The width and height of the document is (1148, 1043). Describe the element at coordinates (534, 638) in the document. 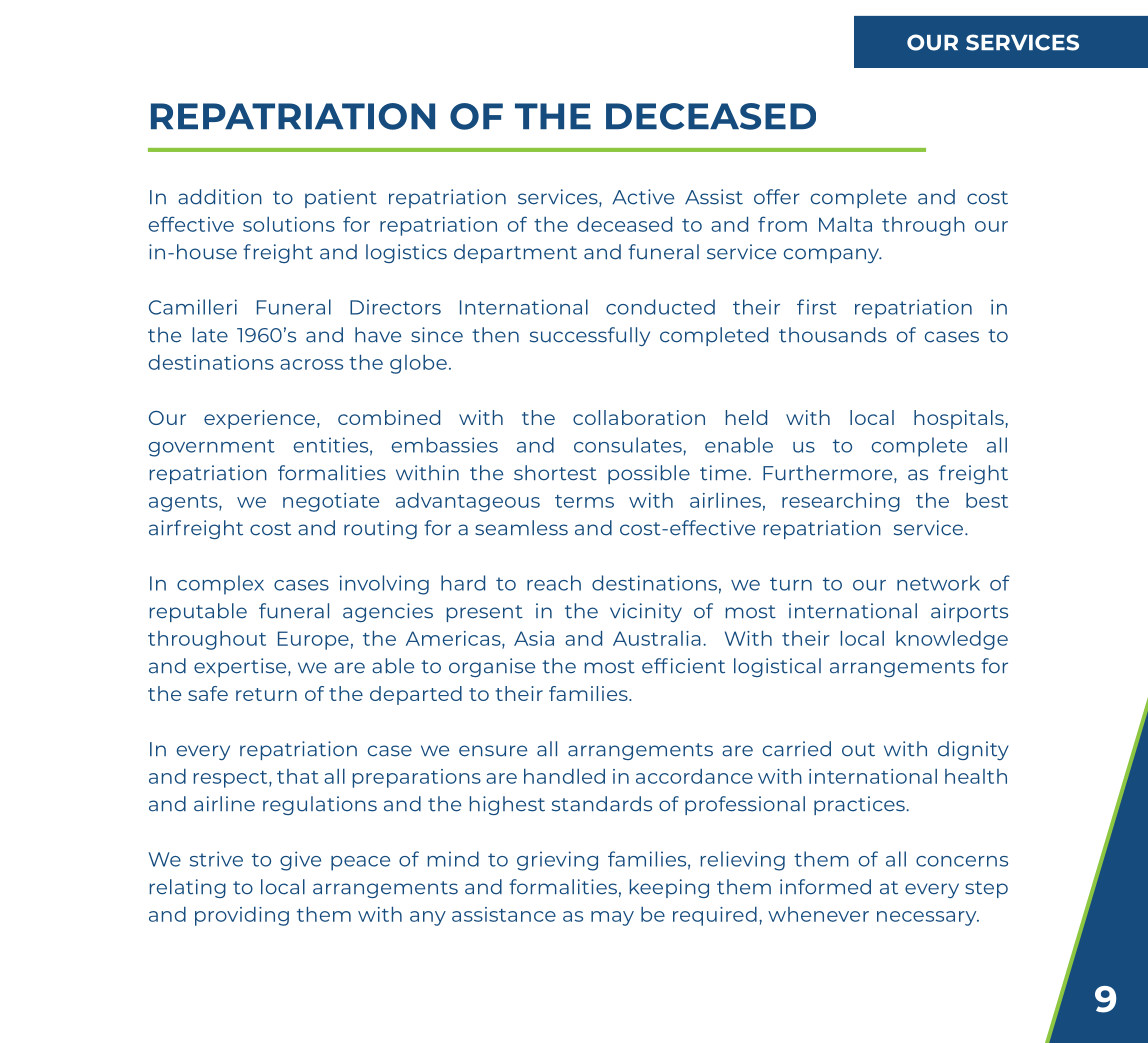

I see `Asia` at that location.
